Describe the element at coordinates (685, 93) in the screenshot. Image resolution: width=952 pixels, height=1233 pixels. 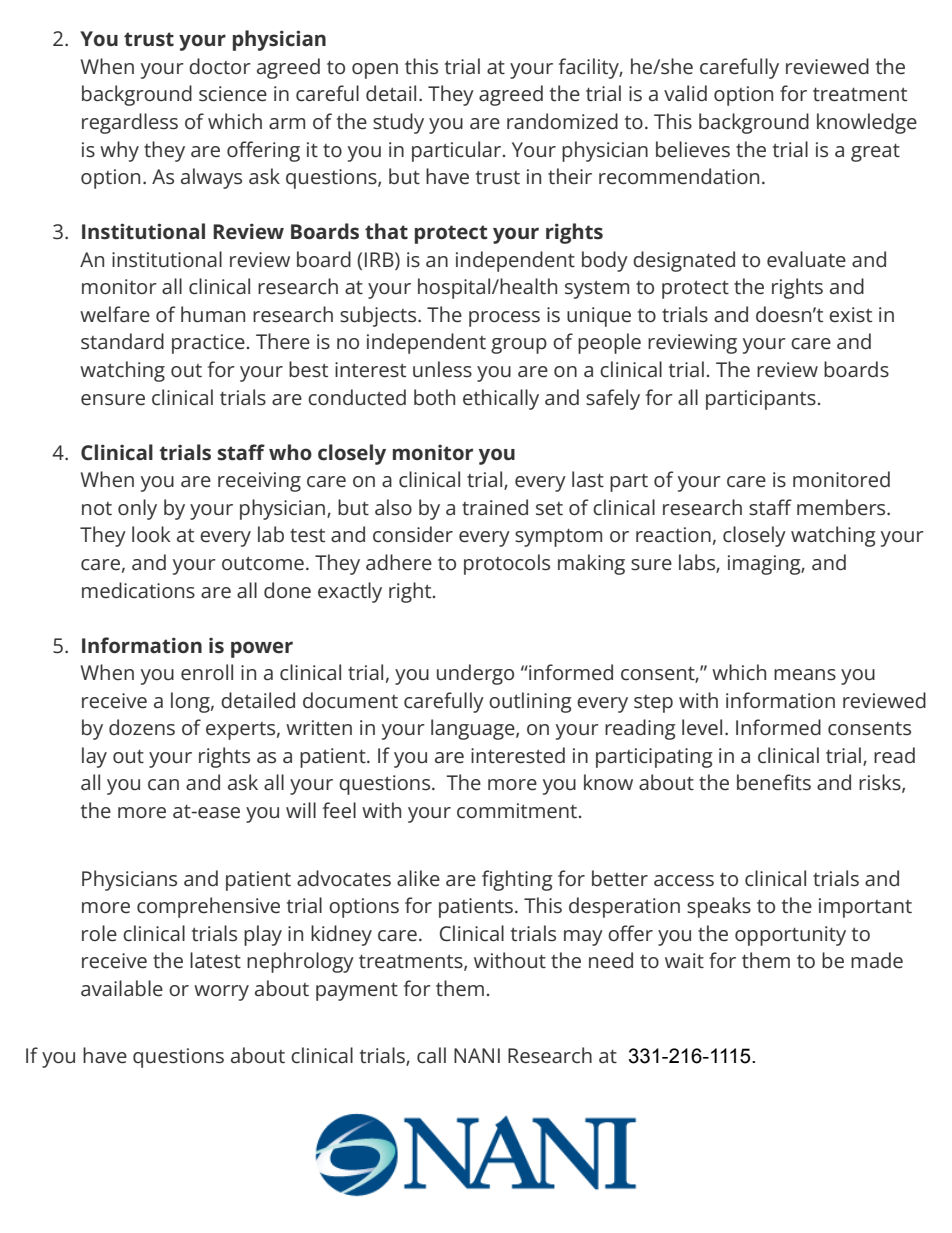
I see `valid` at that location.
